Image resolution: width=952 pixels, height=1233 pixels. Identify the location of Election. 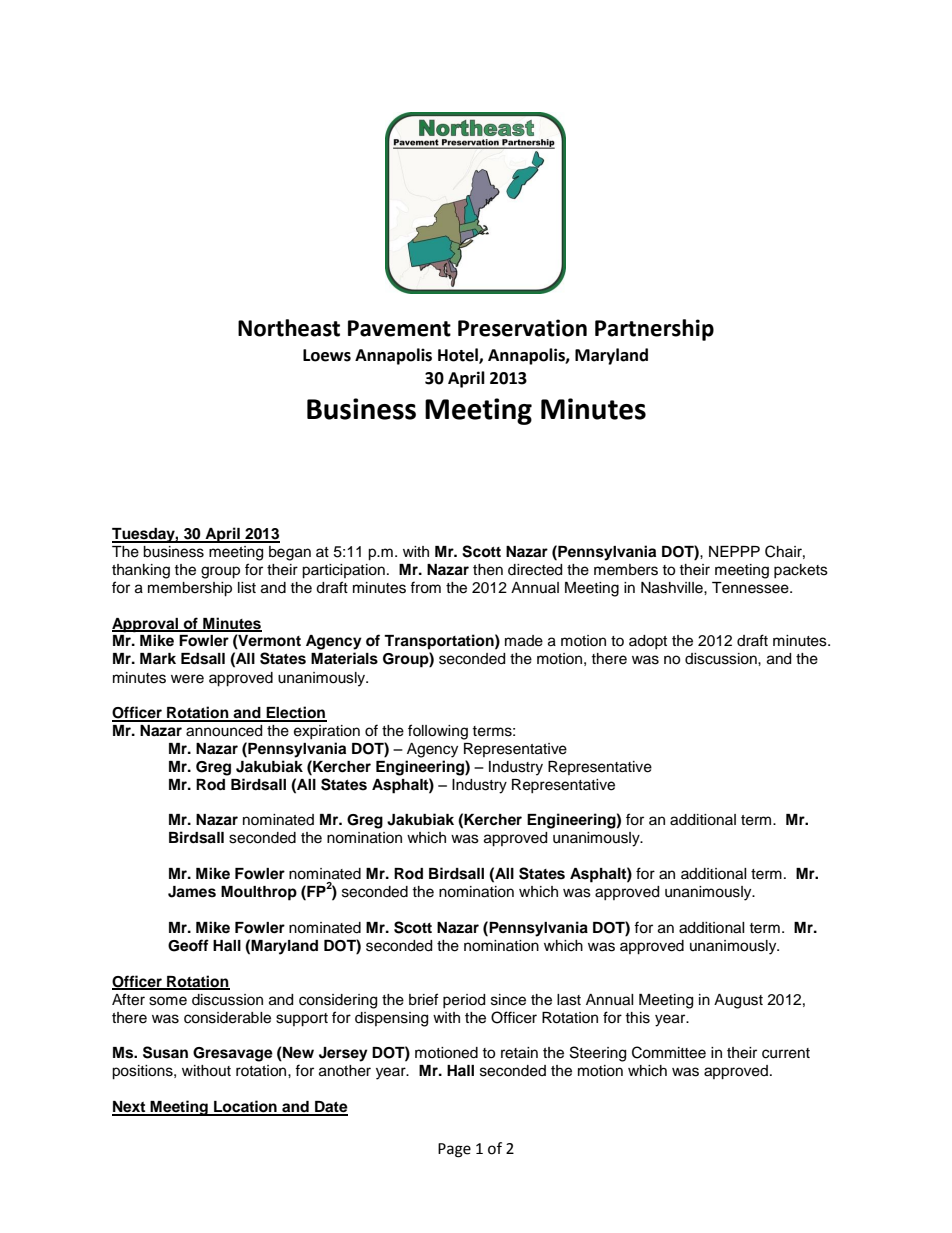
(295, 713).
